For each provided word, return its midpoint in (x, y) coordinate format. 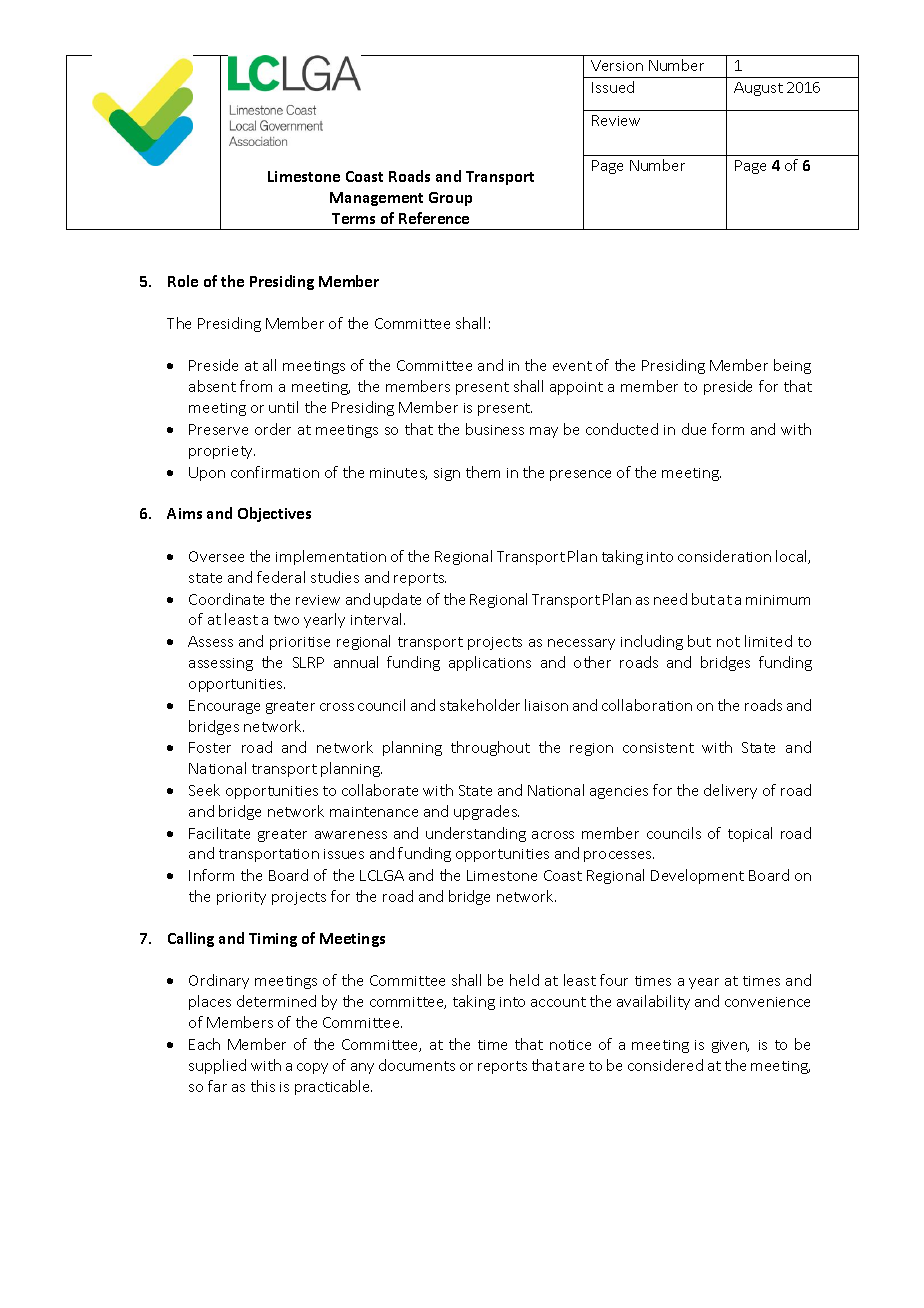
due (694, 429)
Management (376, 199)
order (273, 429)
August (758, 89)
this (263, 1086)
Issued (613, 87)
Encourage (224, 707)
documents (417, 1065)
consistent (658, 748)
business (495, 429)
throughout (490, 748)
